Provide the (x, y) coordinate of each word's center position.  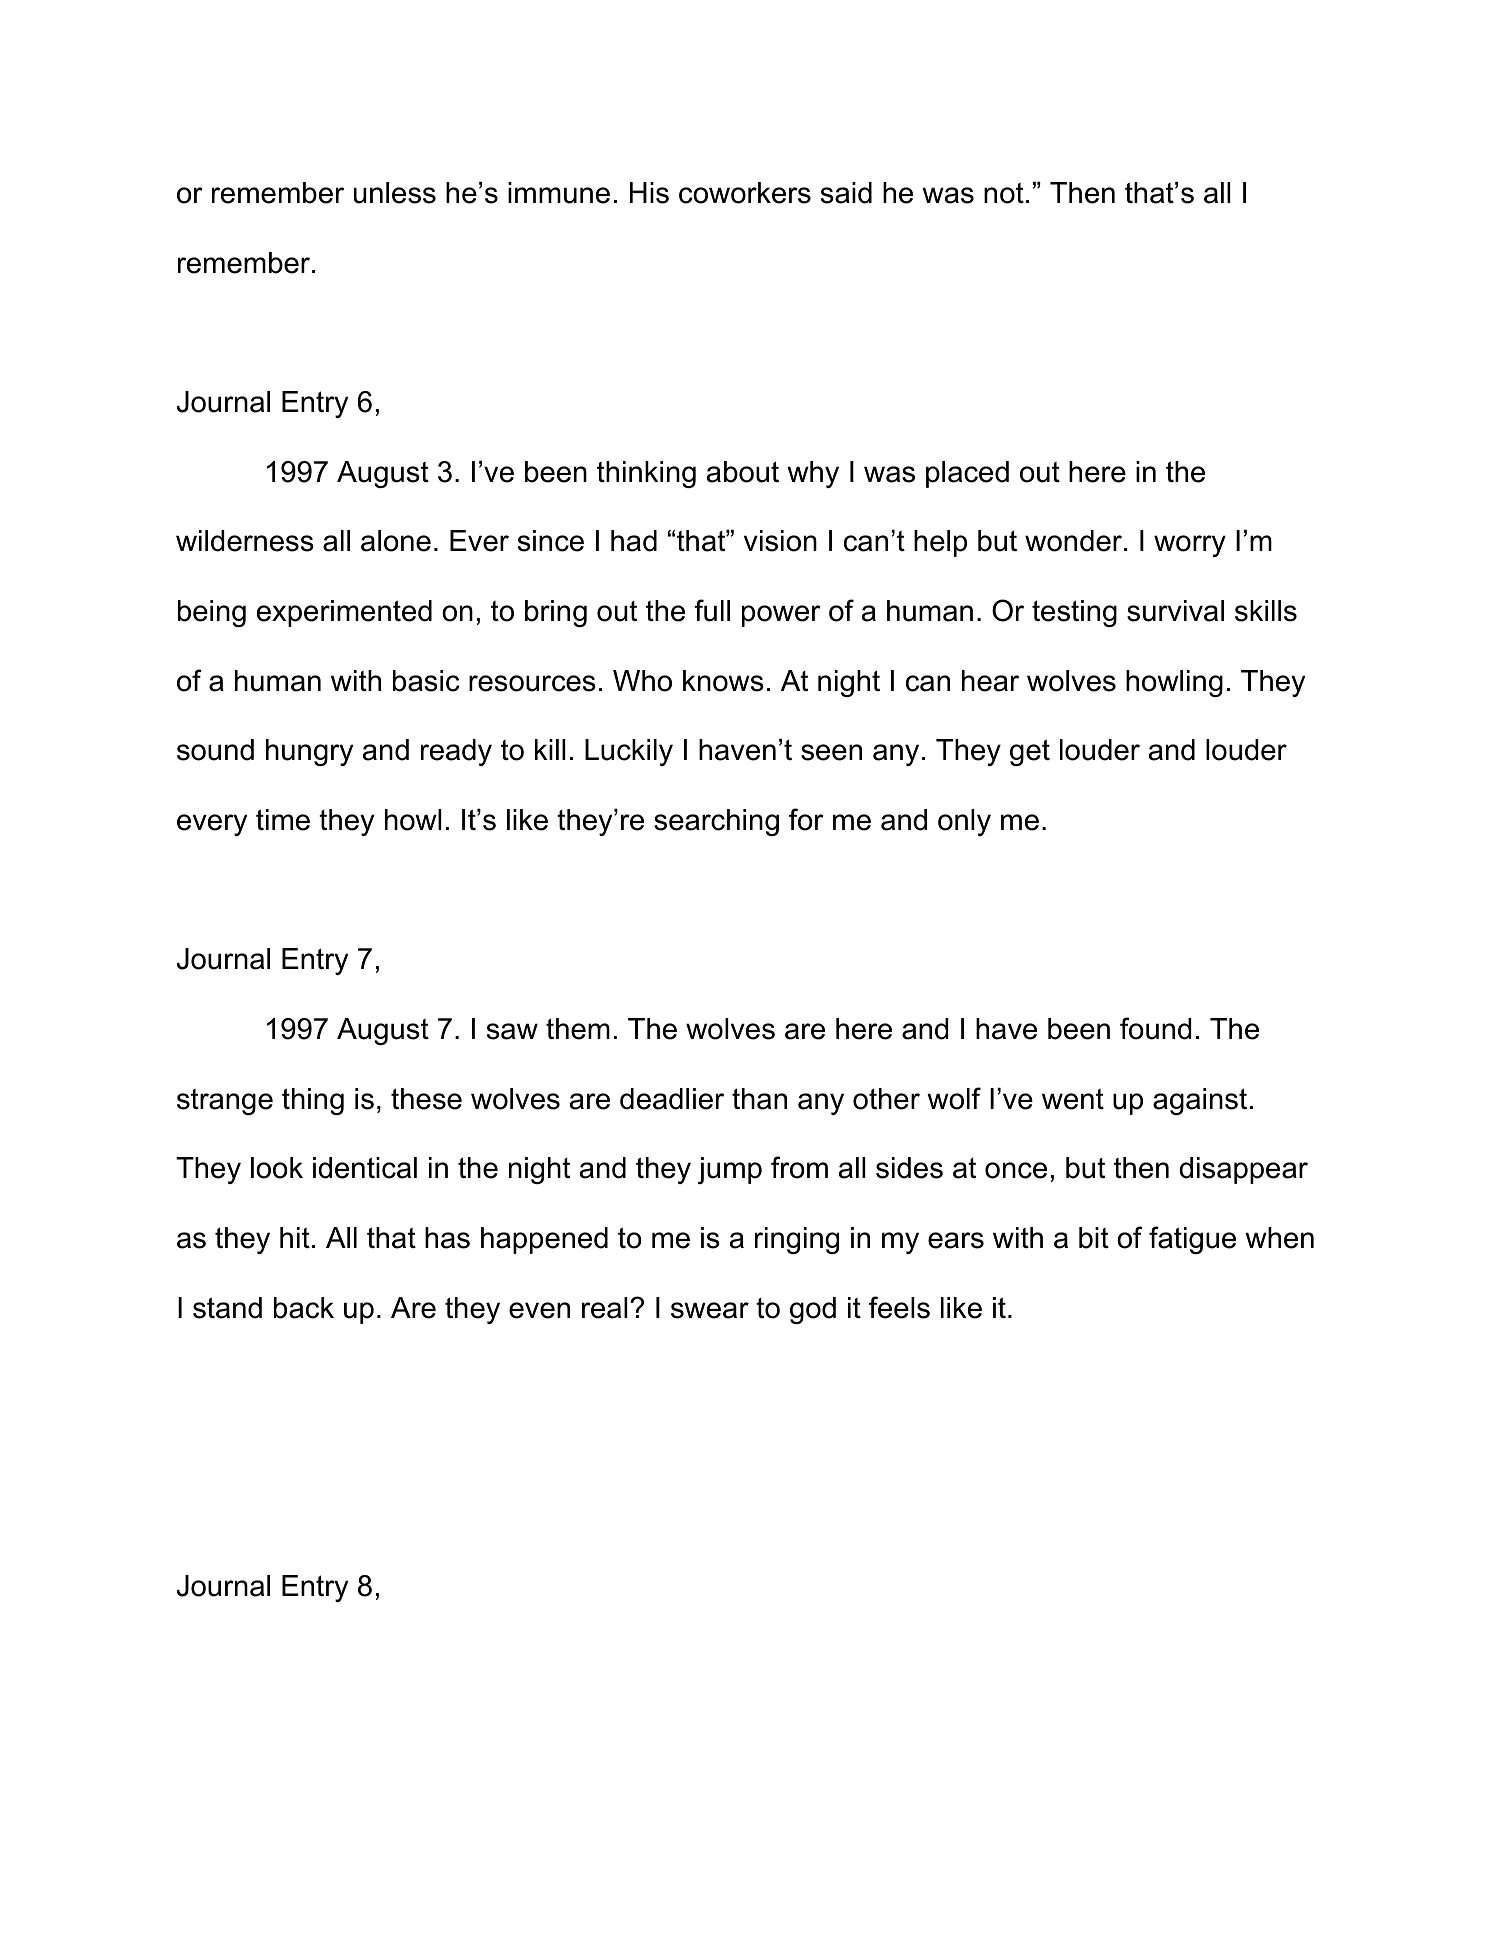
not (1004, 193)
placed (967, 474)
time (283, 820)
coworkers (745, 193)
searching (716, 822)
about (743, 472)
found (1155, 1028)
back (304, 1308)
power (781, 616)
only (964, 822)
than (759, 1099)
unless (395, 193)
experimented (344, 613)
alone (396, 541)
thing (313, 1101)
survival (1175, 611)
